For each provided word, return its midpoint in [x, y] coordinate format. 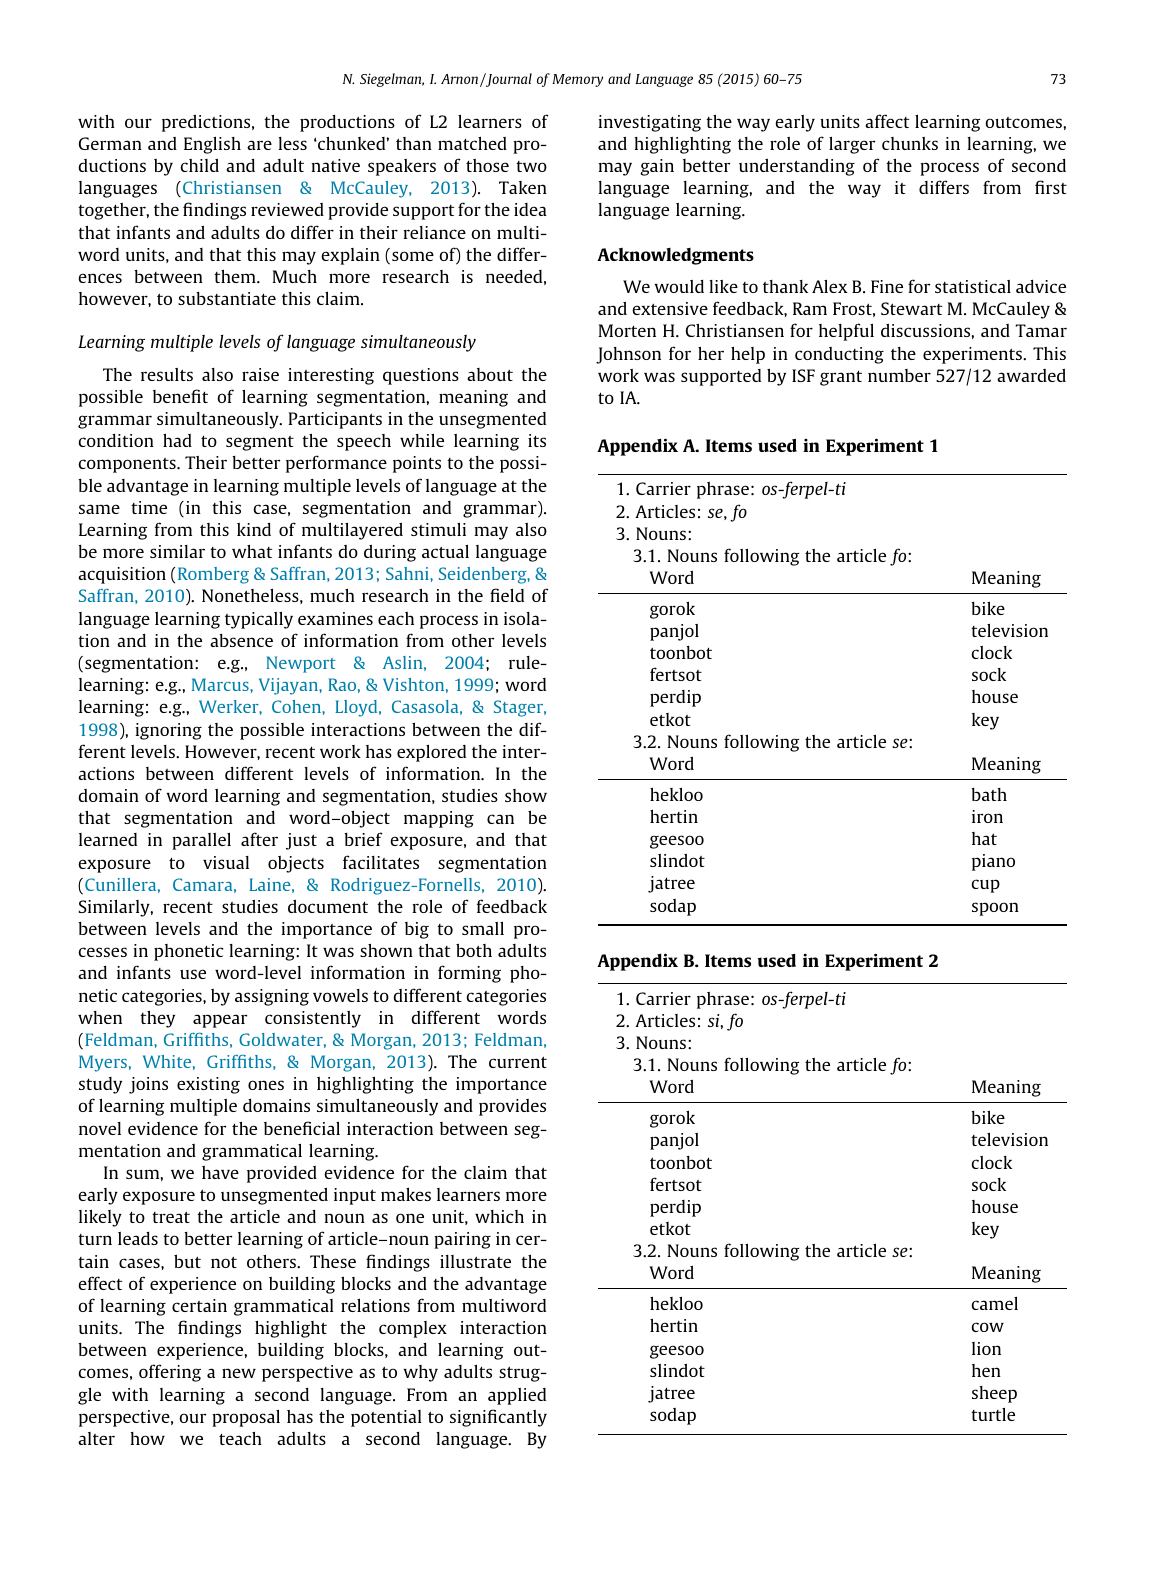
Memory [577, 80]
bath [989, 794]
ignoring [168, 731]
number [899, 375]
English [212, 145]
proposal [246, 1418]
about [490, 374]
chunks [910, 143]
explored [431, 753]
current [518, 1062]
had [177, 440]
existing [208, 1085]
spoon [995, 909]
